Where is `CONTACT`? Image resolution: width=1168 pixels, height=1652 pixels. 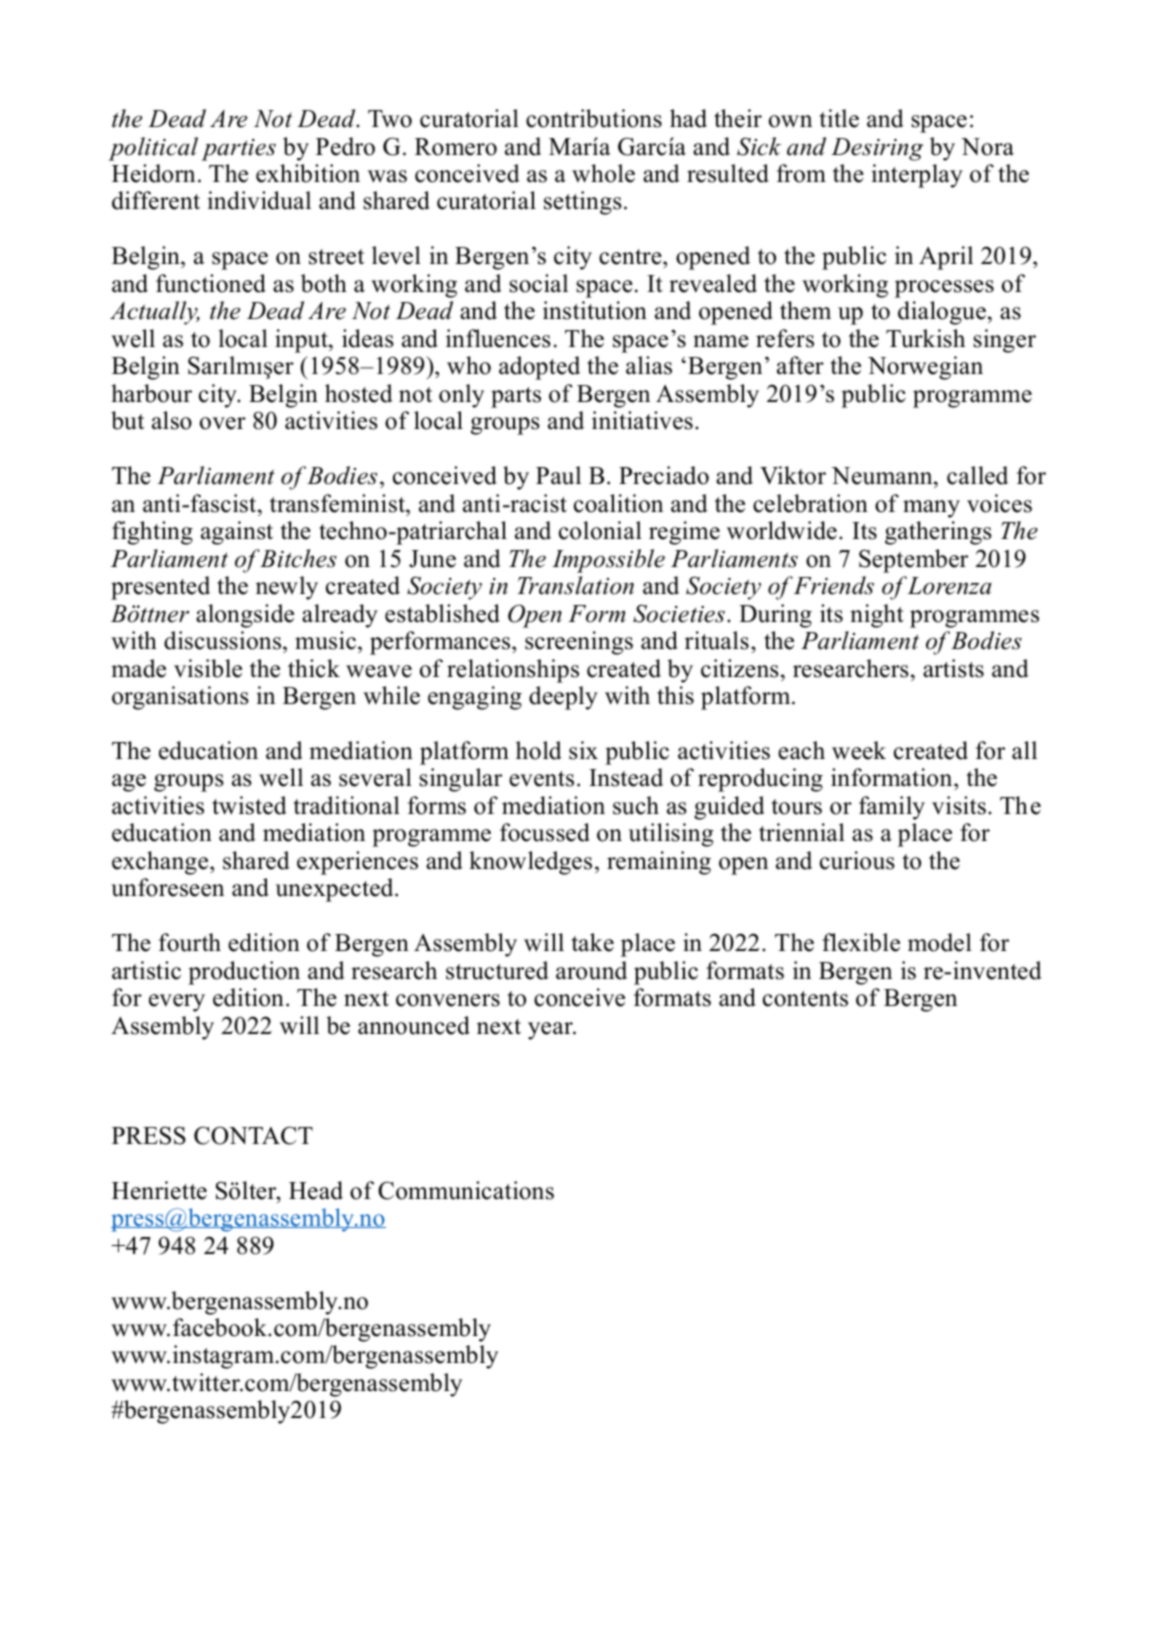
CONTACT is located at coordinates (253, 1135).
